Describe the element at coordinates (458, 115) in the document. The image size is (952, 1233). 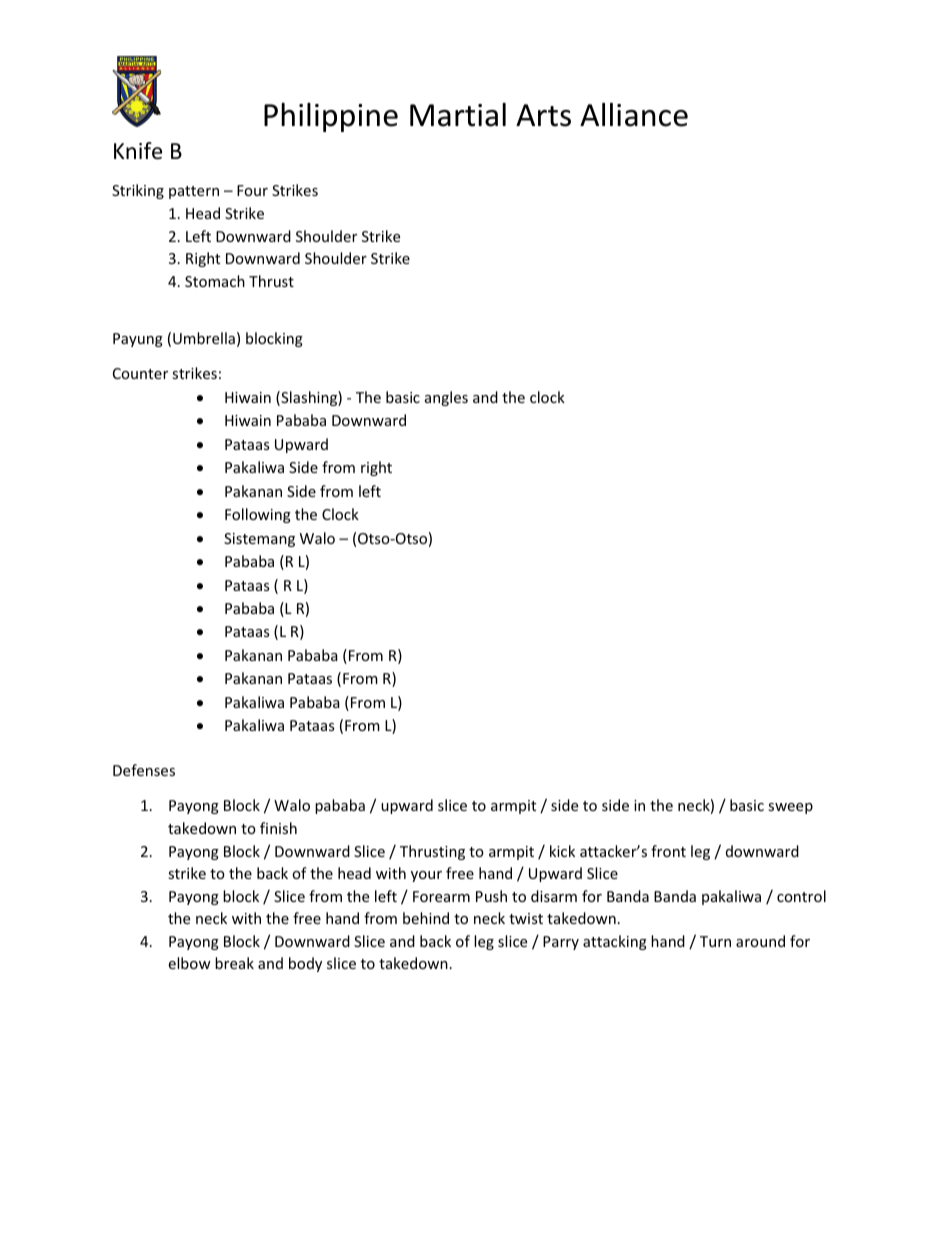
I see `Martial` at that location.
